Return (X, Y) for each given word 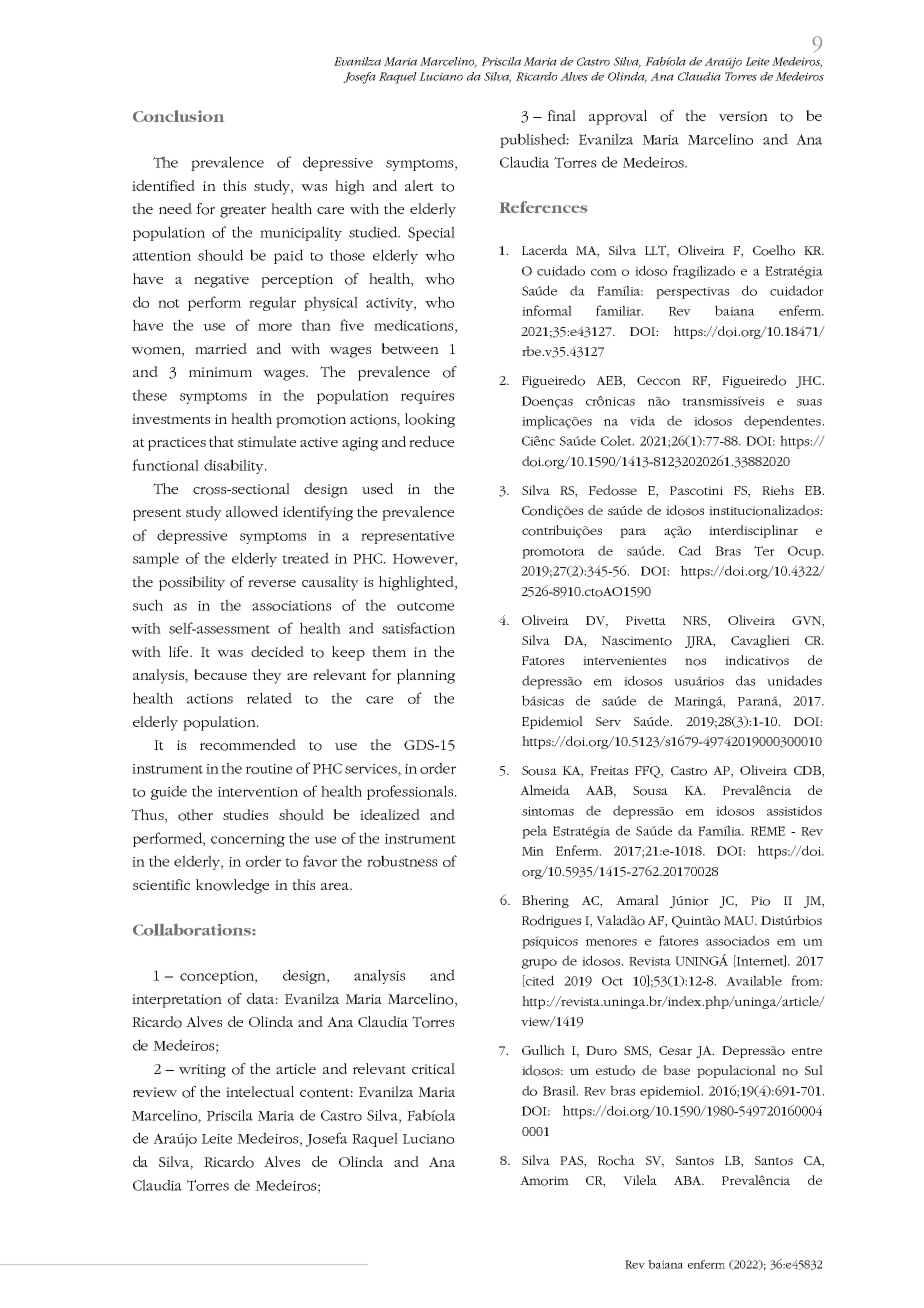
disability (235, 466)
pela (534, 832)
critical (433, 1068)
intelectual (260, 1091)
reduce (431, 441)
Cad (690, 550)
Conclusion (178, 116)
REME (768, 831)
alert (419, 185)
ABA (688, 1180)
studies (245, 814)
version (743, 116)
